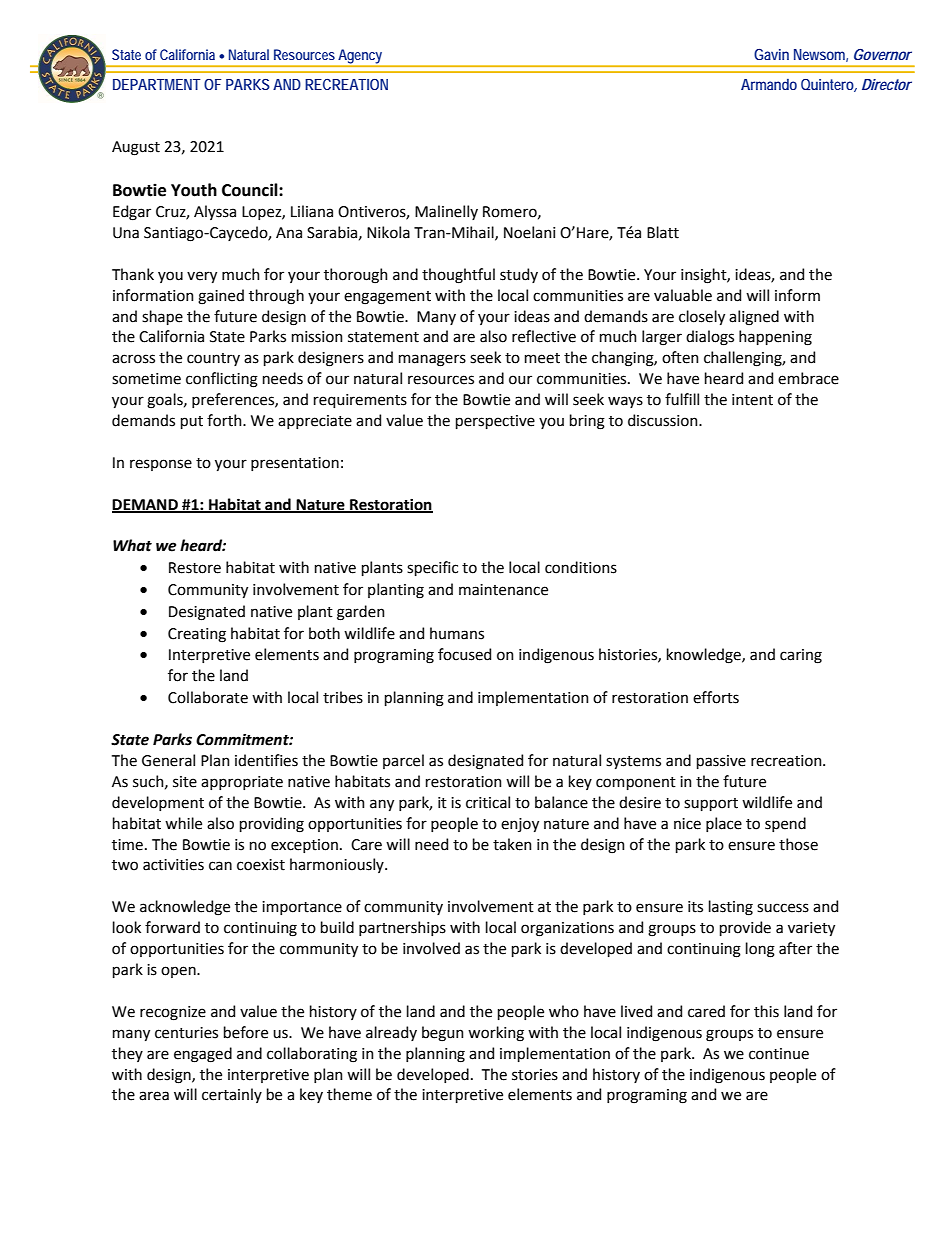 This screenshot has width=952, height=1233. I want to click on caring, so click(801, 656).
